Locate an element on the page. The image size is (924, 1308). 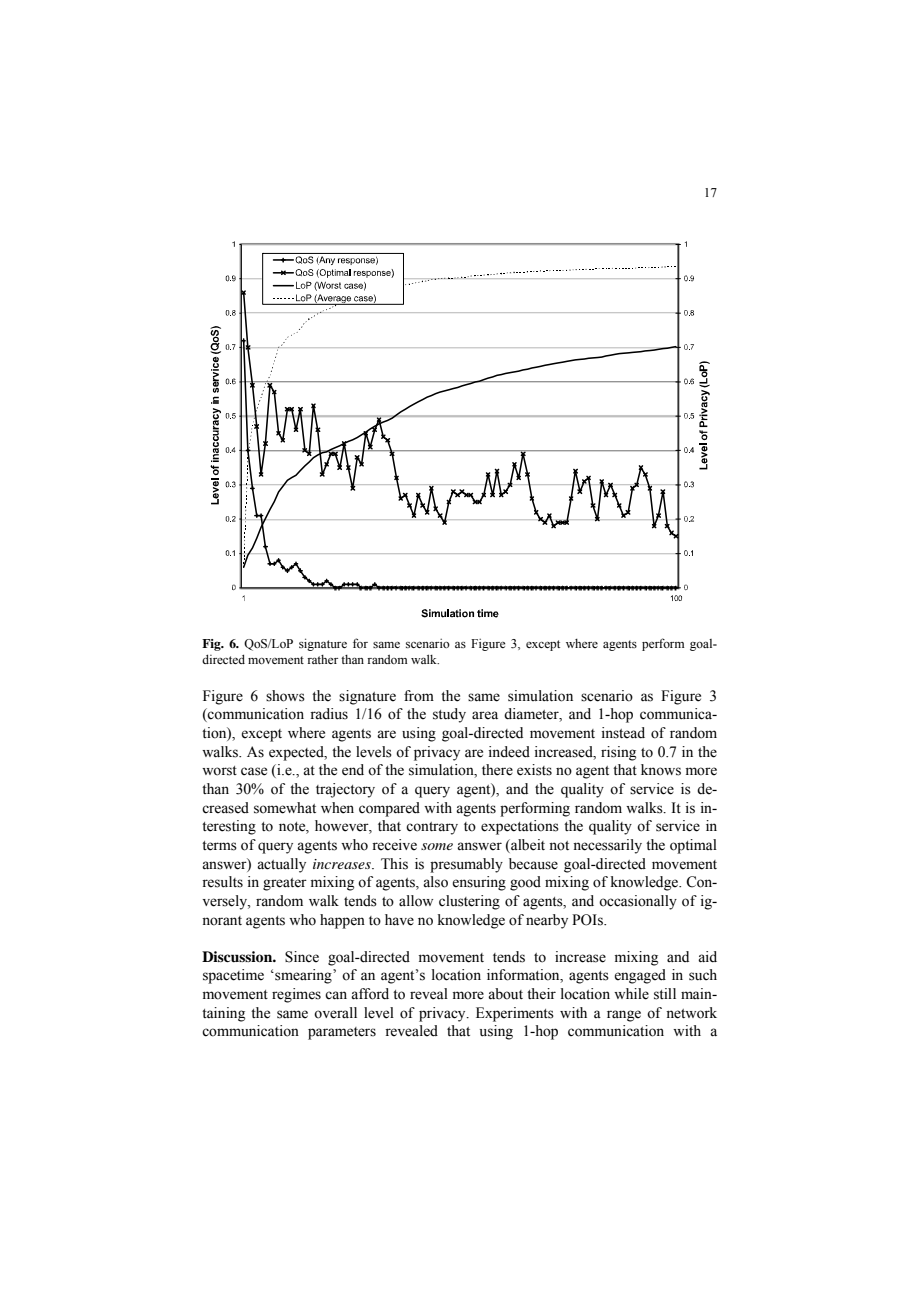
clustering is located at coordinates (469, 902).
